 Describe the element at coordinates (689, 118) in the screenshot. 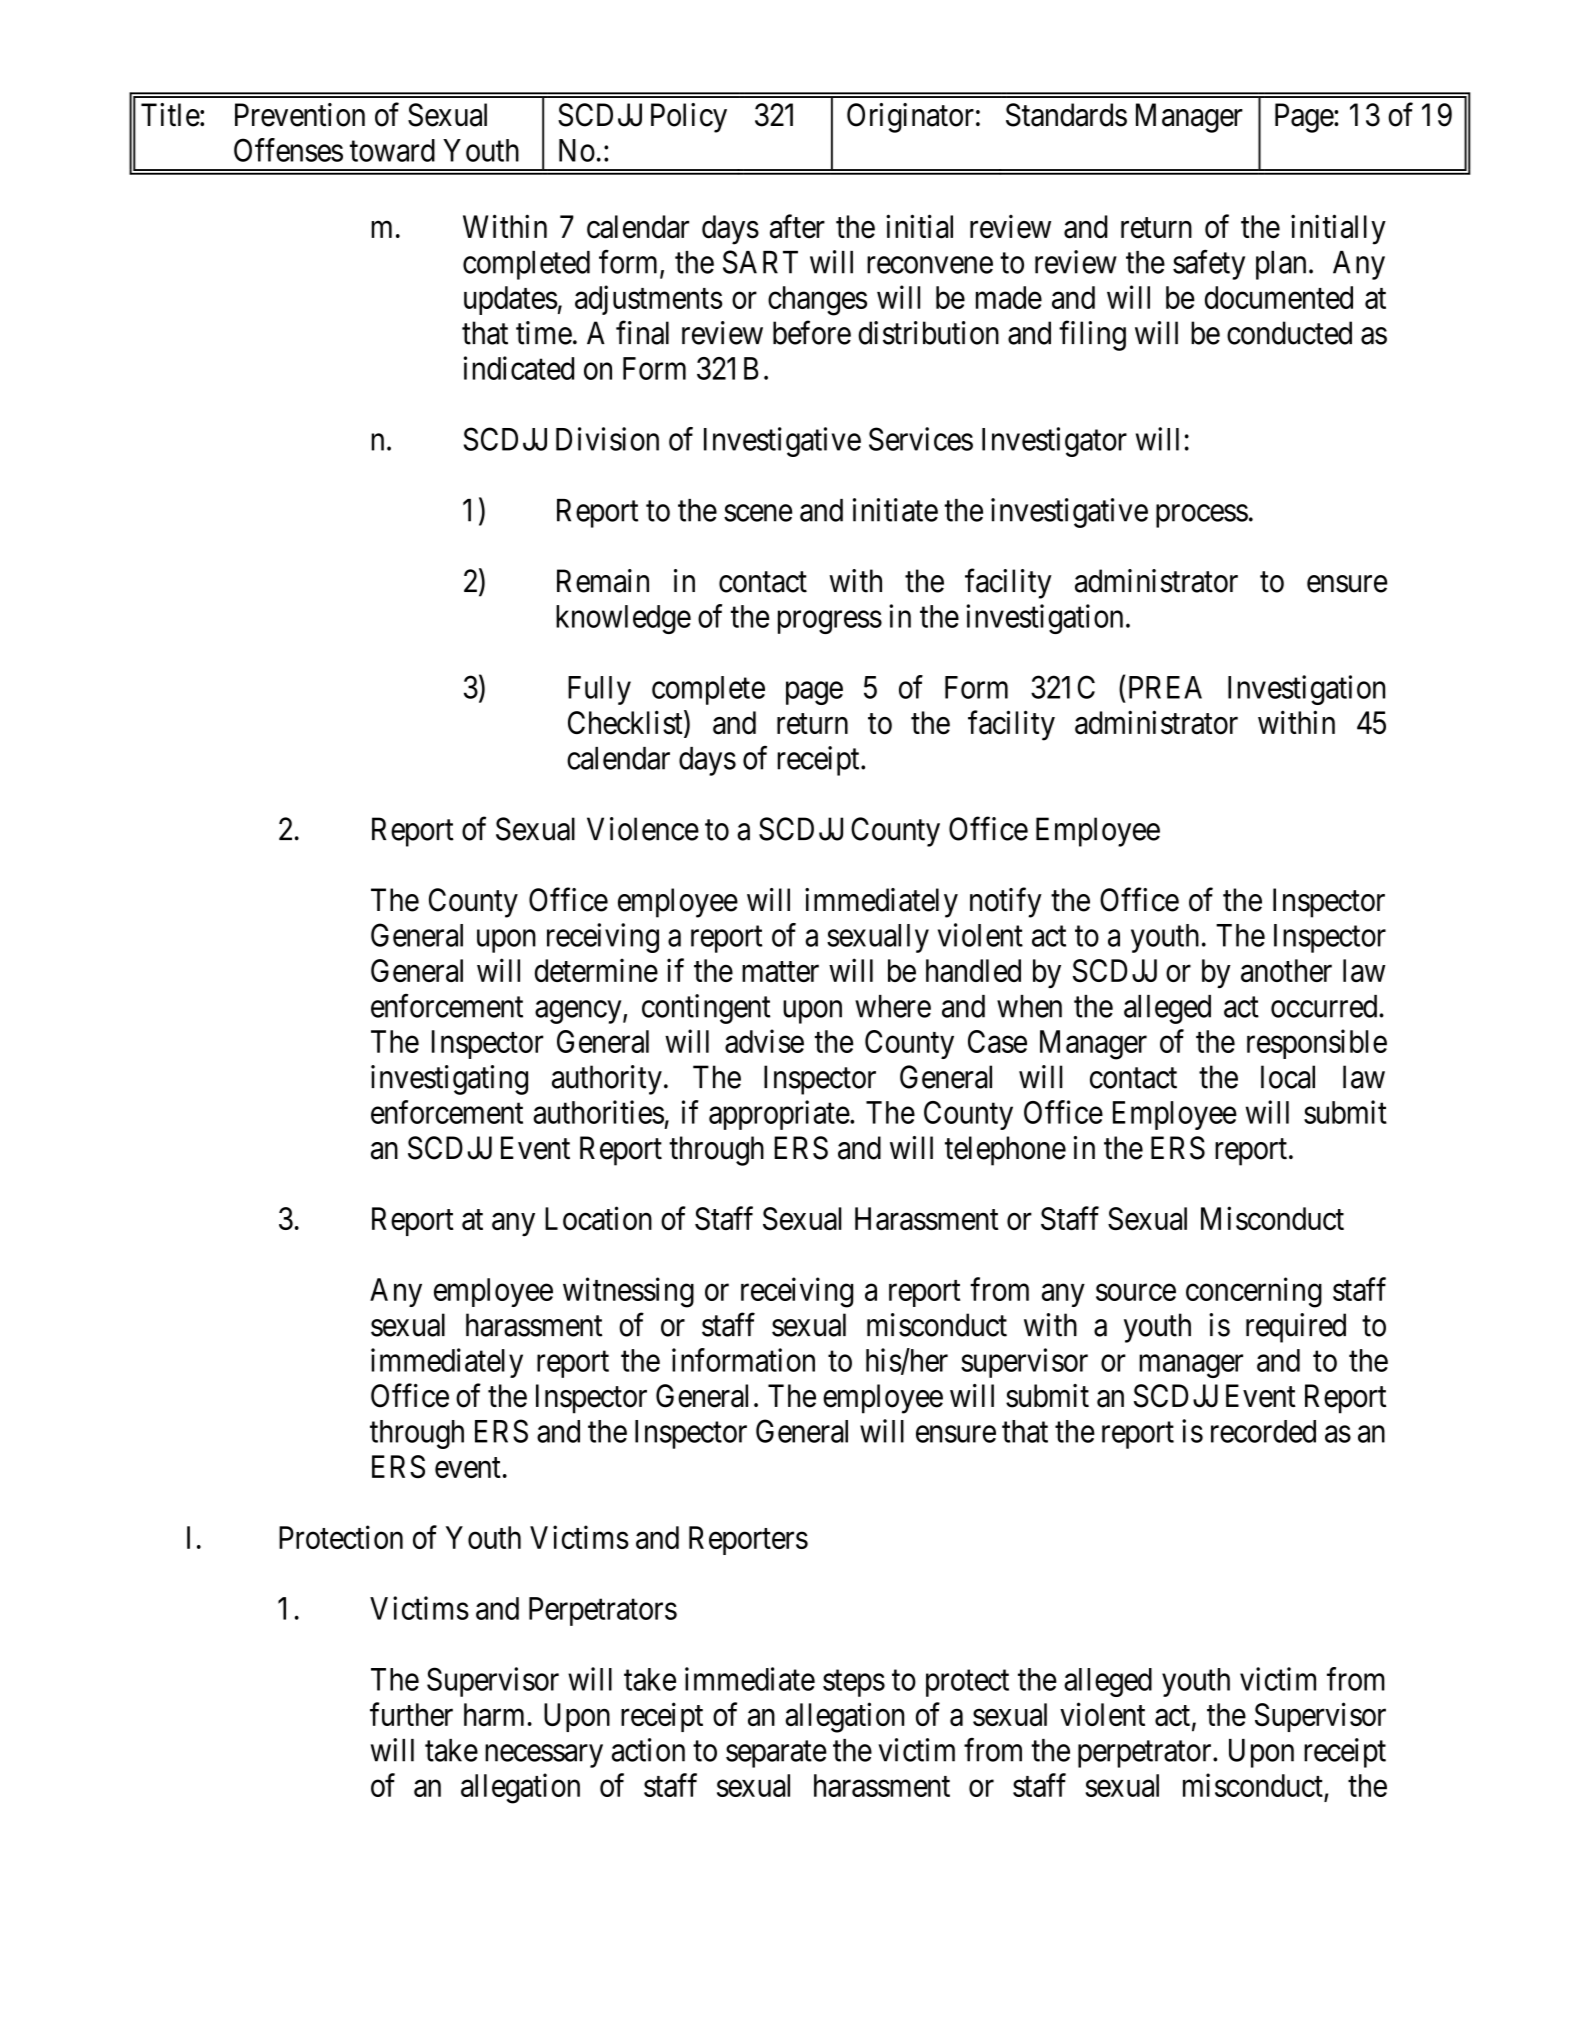

I see `Policy` at that location.
